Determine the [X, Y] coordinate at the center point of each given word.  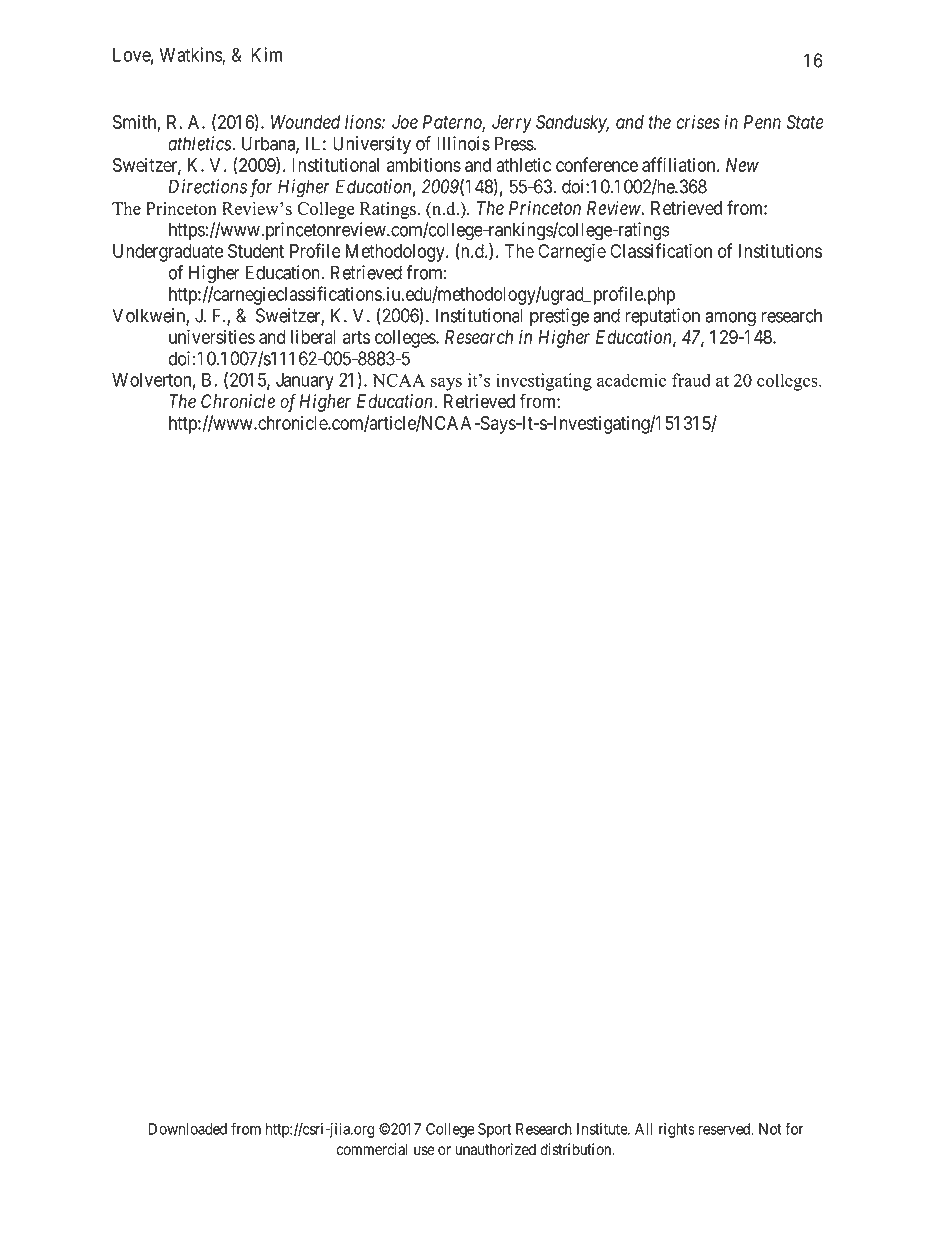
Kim [266, 54]
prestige [559, 317]
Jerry [512, 124]
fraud [691, 380]
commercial [372, 1149]
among [730, 319]
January [305, 382]
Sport [494, 1130]
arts [356, 337]
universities [212, 336]
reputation [662, 317]
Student [256, 251]
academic [631, 380]
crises [698, 121]
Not [770, 1129]
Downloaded [188, 1129]
